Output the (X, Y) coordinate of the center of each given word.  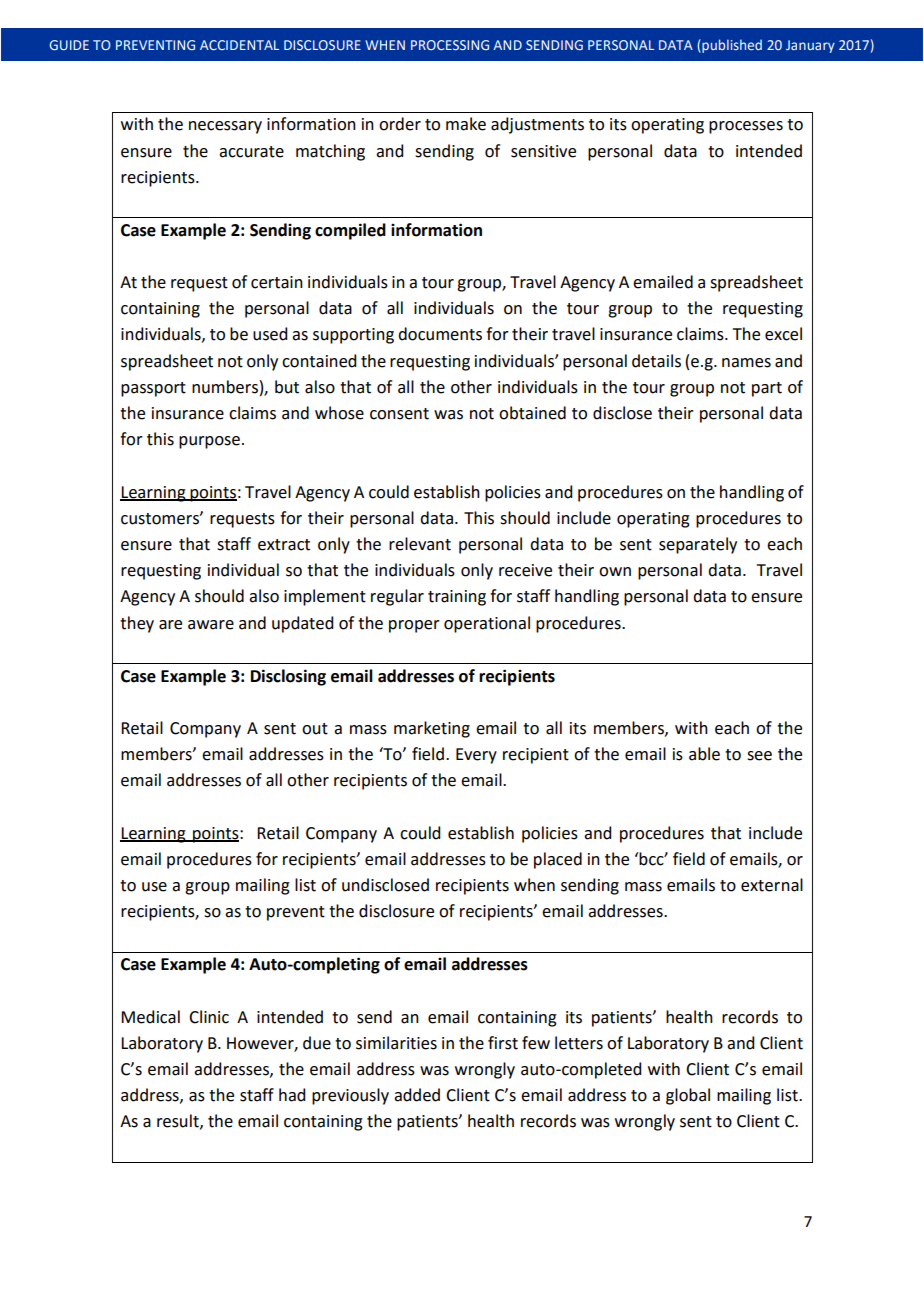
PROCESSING (450, 45)
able (704, 754)
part (767, 389)
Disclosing (288, 677)
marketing (432, 729)
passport (153, 389)
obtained (532, 413)
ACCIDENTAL (239, 45)
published (731, 46)
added (417, 1095)
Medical (150, 1017)
